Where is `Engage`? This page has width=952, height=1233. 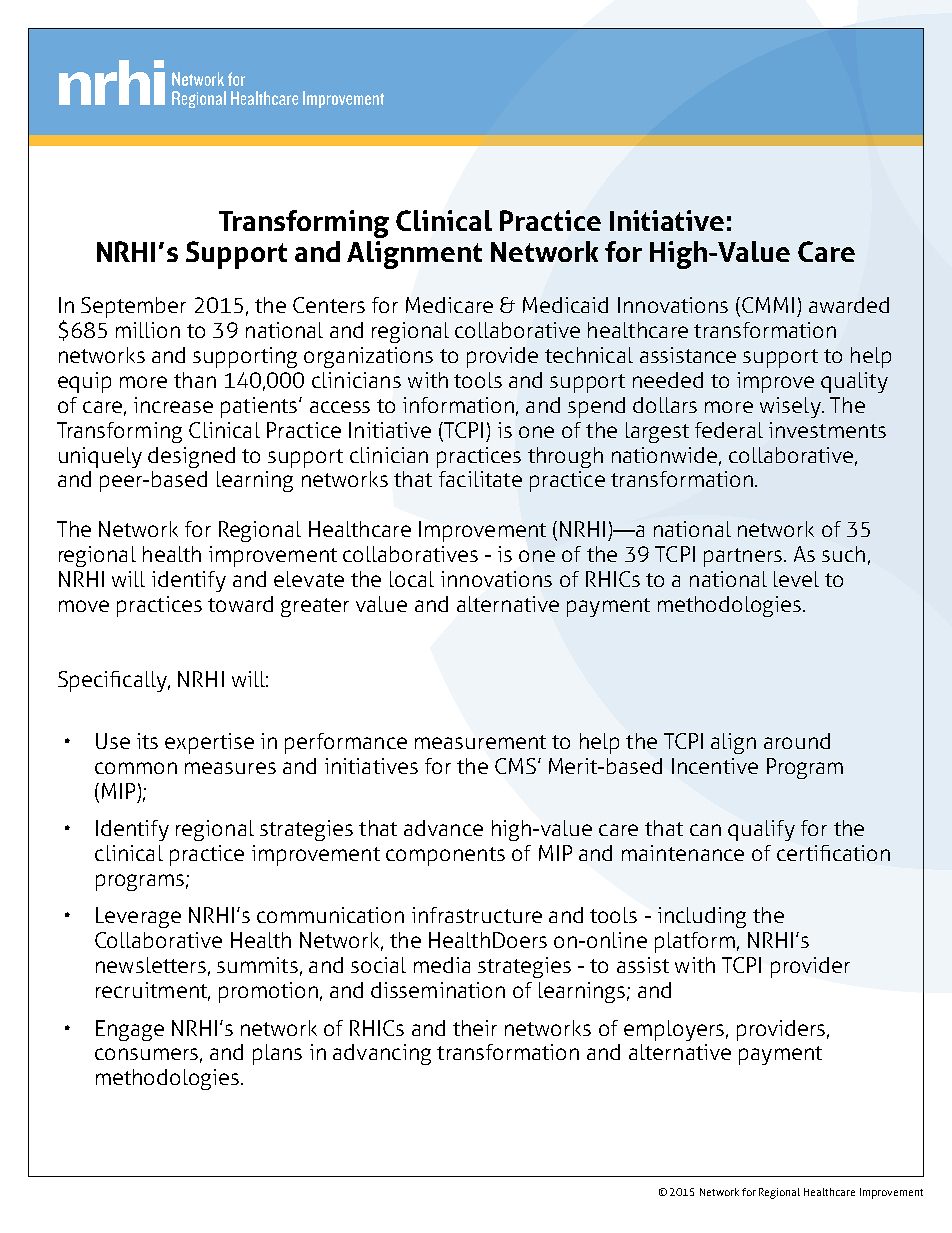
Engage is located at coordinates (130, 1030).
